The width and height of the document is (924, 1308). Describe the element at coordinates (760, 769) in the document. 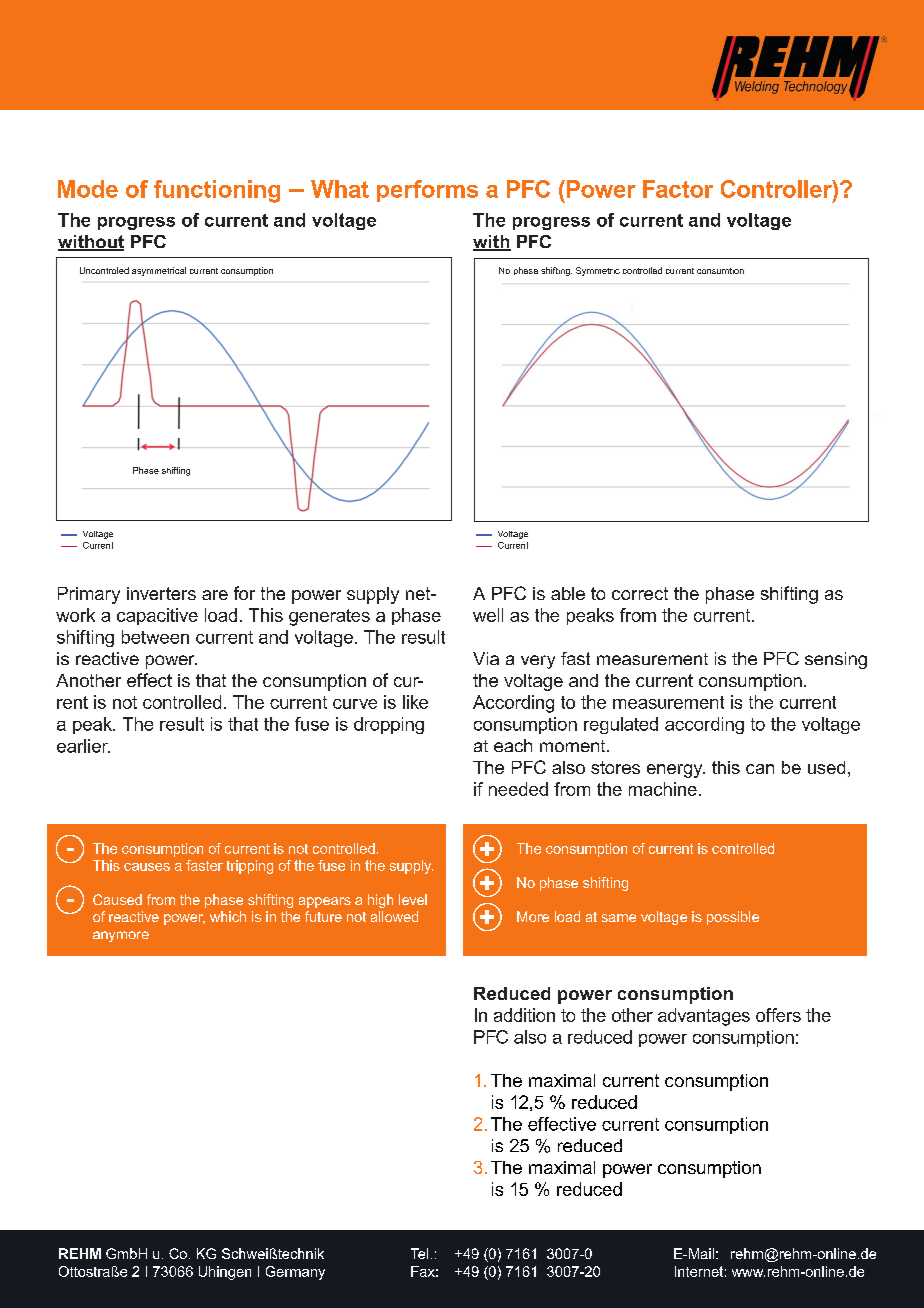

I see `can` at that location.
